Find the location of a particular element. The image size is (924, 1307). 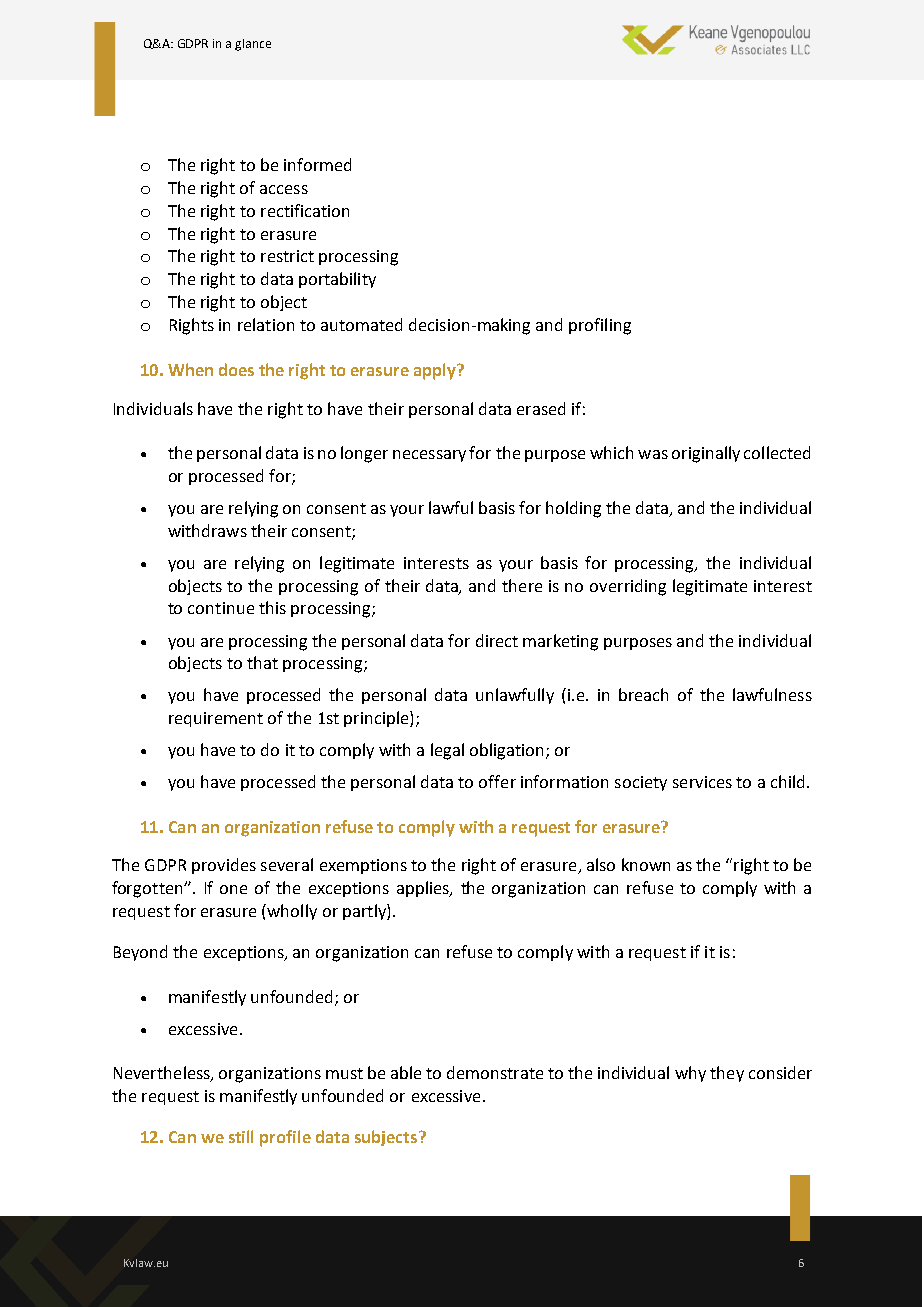

profiling is located at coordinates (600, 326).
